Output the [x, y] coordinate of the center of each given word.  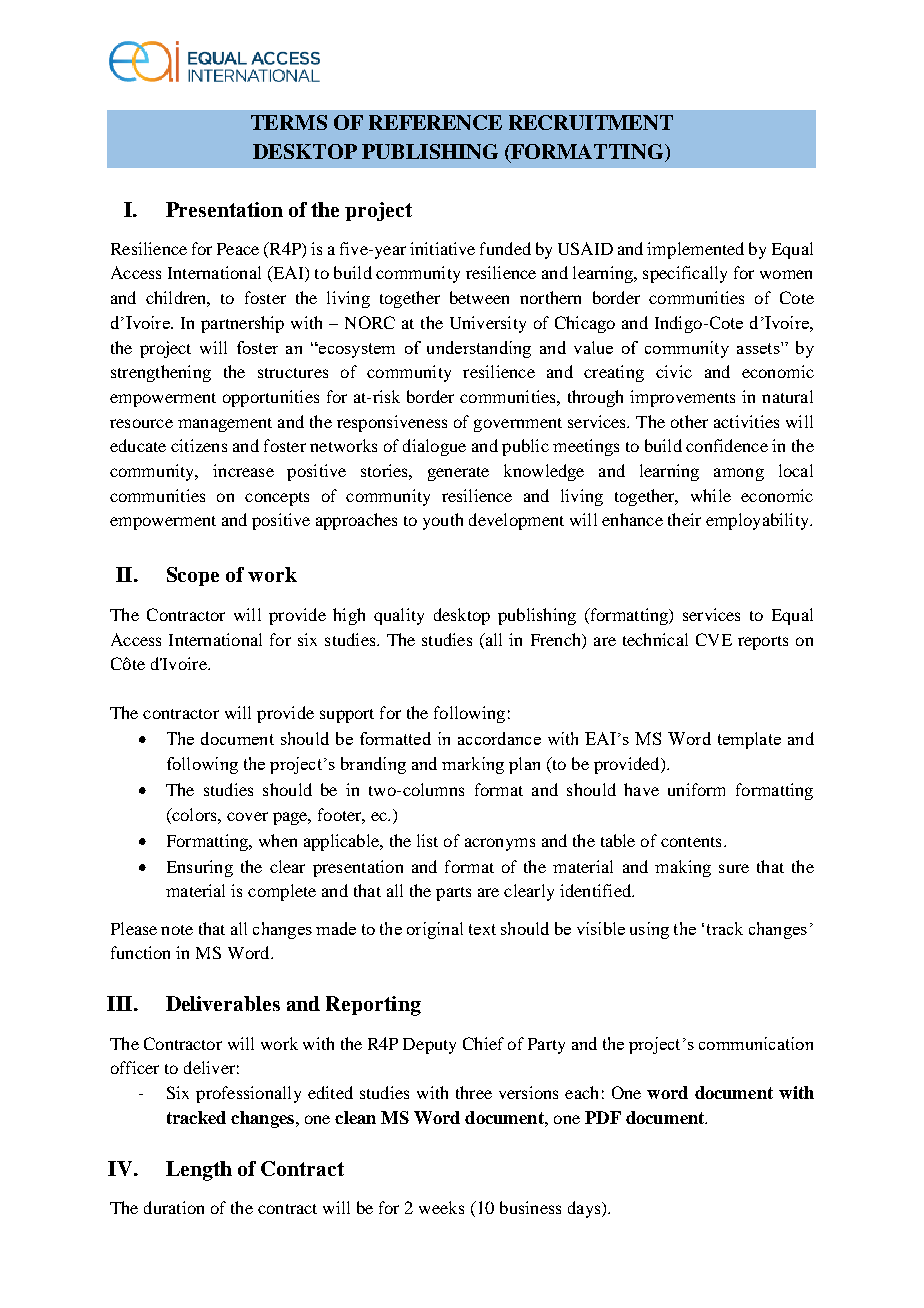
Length [199, 1171]
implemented [695, 250]
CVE [714, 639]
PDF [603, 1117]
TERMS [289, 122]
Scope [193, 576]
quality [399, 616]
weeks [441, 1207]
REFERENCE [435, 122]
